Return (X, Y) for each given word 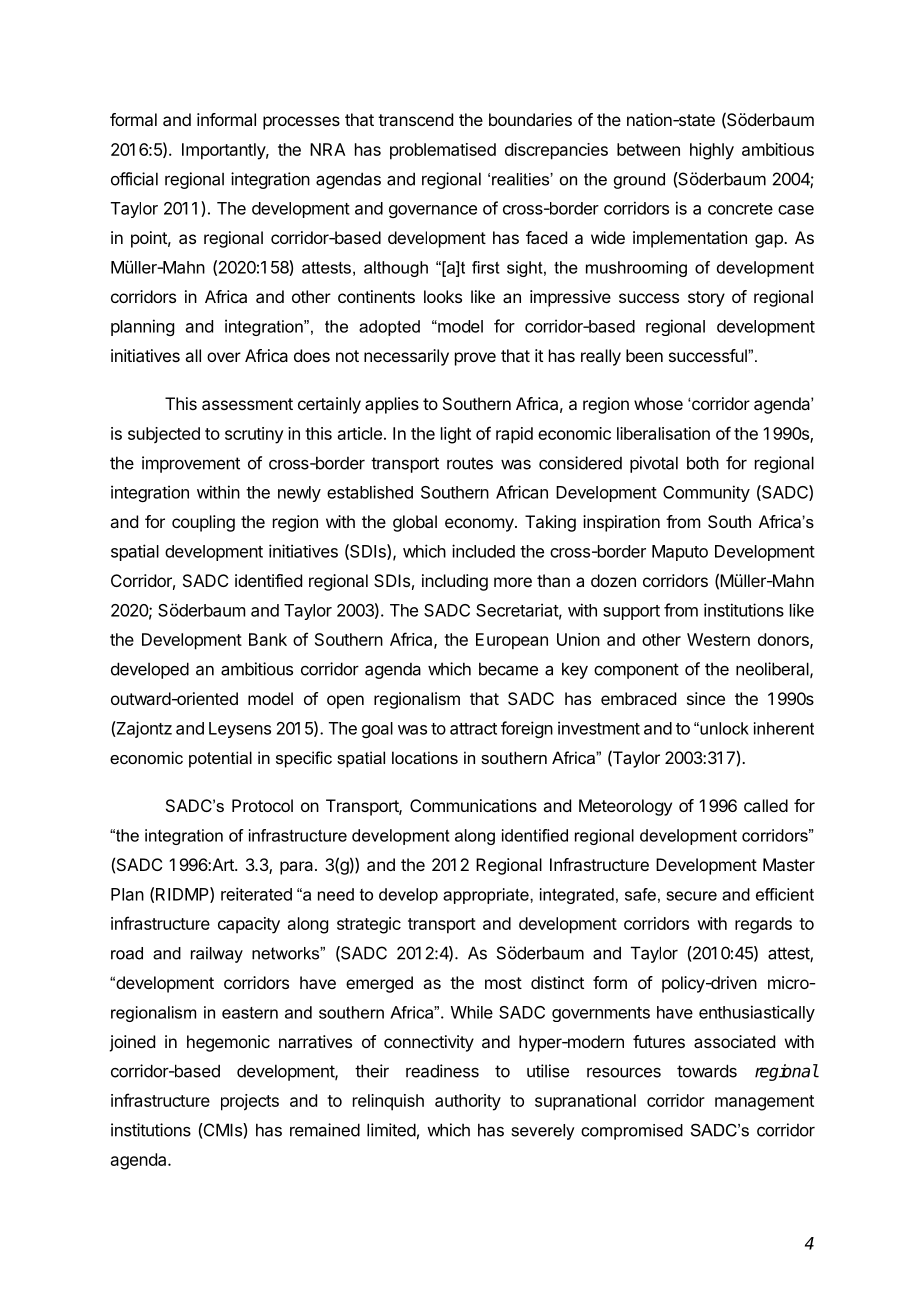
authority (468, 1102)
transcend (415, 119)
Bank (268, 639)
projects (250, 1102)
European (512, 641)
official (134, 179)
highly (712, 151)
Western (718, 639)
